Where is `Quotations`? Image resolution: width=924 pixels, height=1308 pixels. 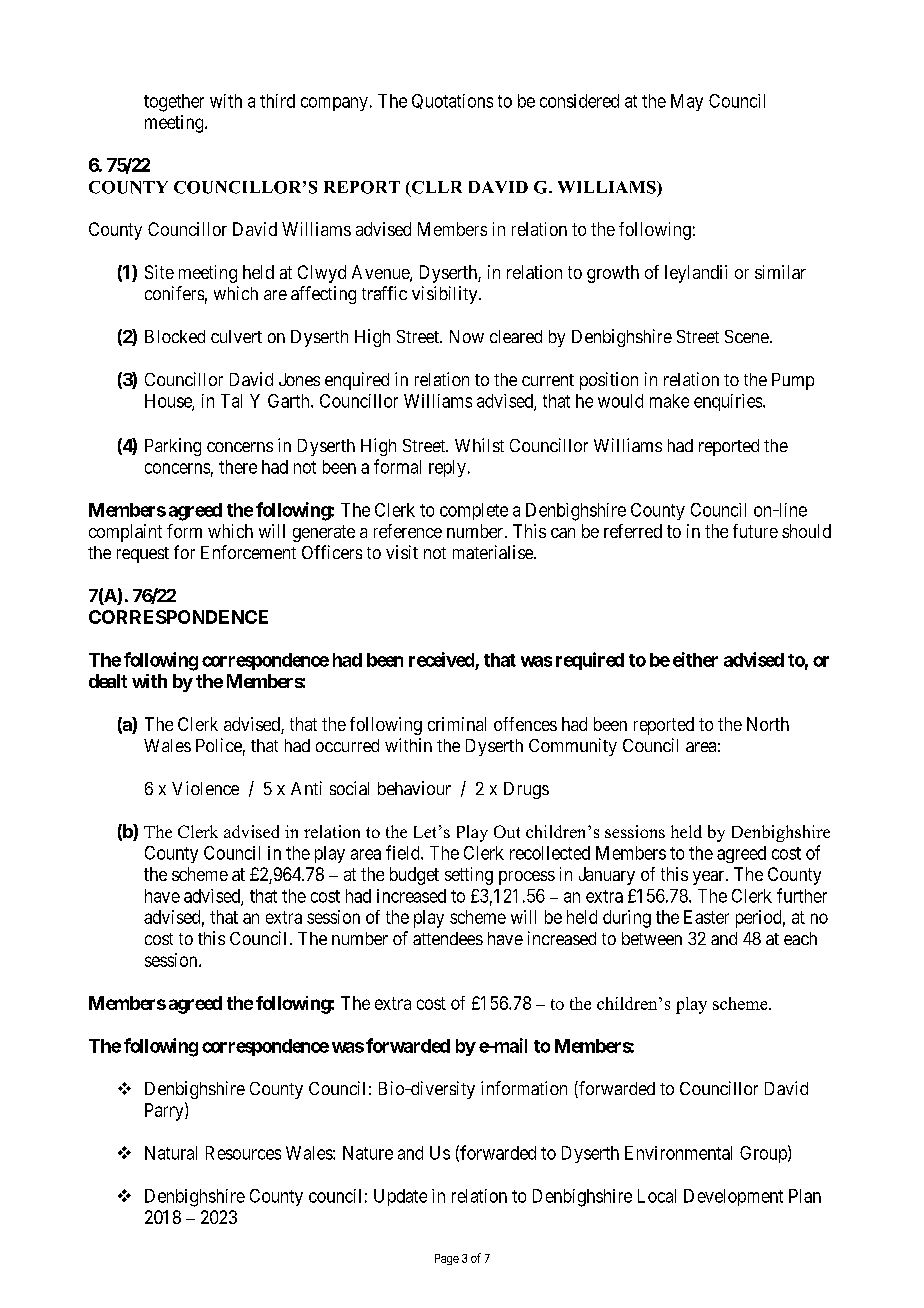 Quotations is located at coordinates (452, 101).
